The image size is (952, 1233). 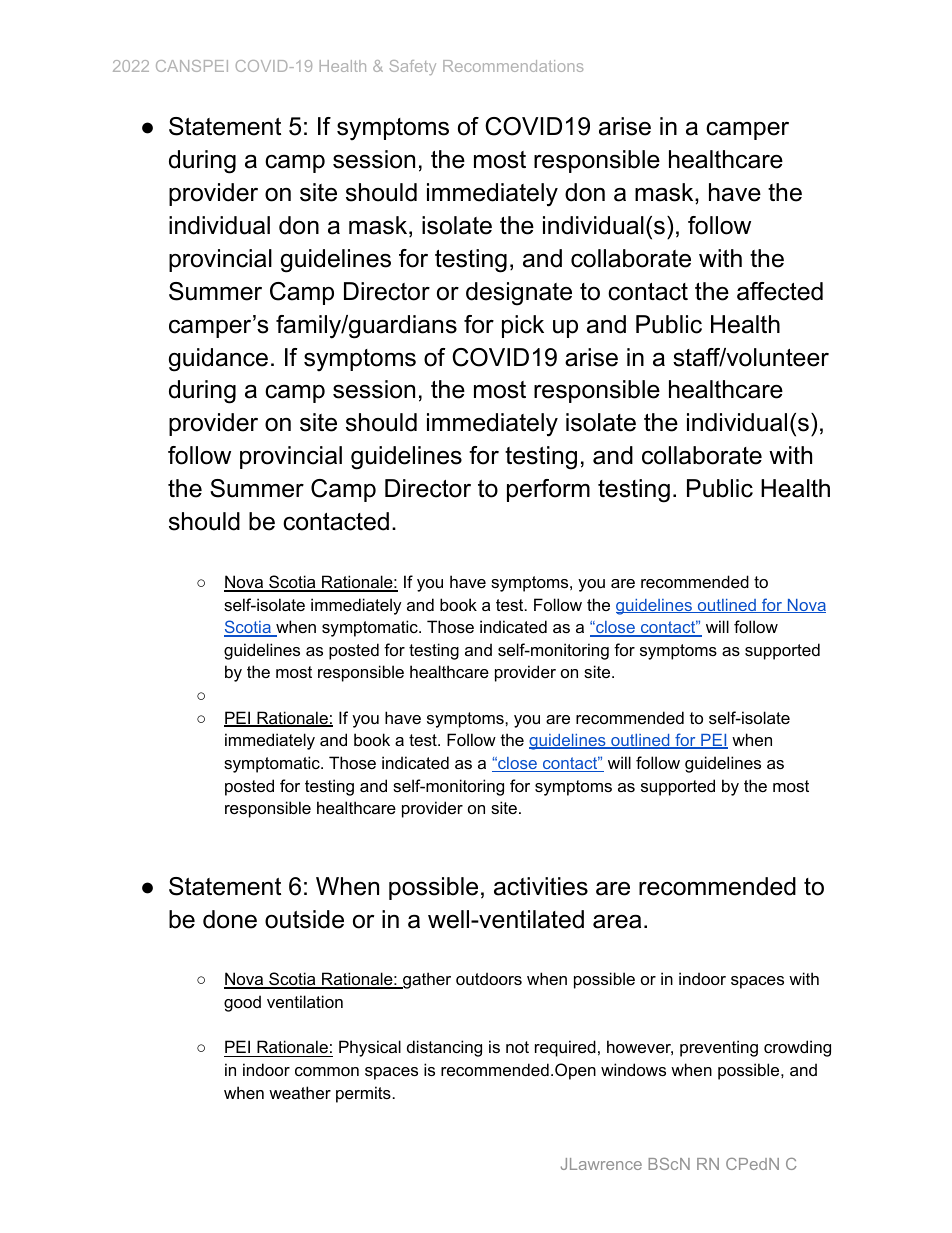 What do you see at coordinates (780, 291) in the screenshot?
I see `affected` at bounding box center [780, 291].
